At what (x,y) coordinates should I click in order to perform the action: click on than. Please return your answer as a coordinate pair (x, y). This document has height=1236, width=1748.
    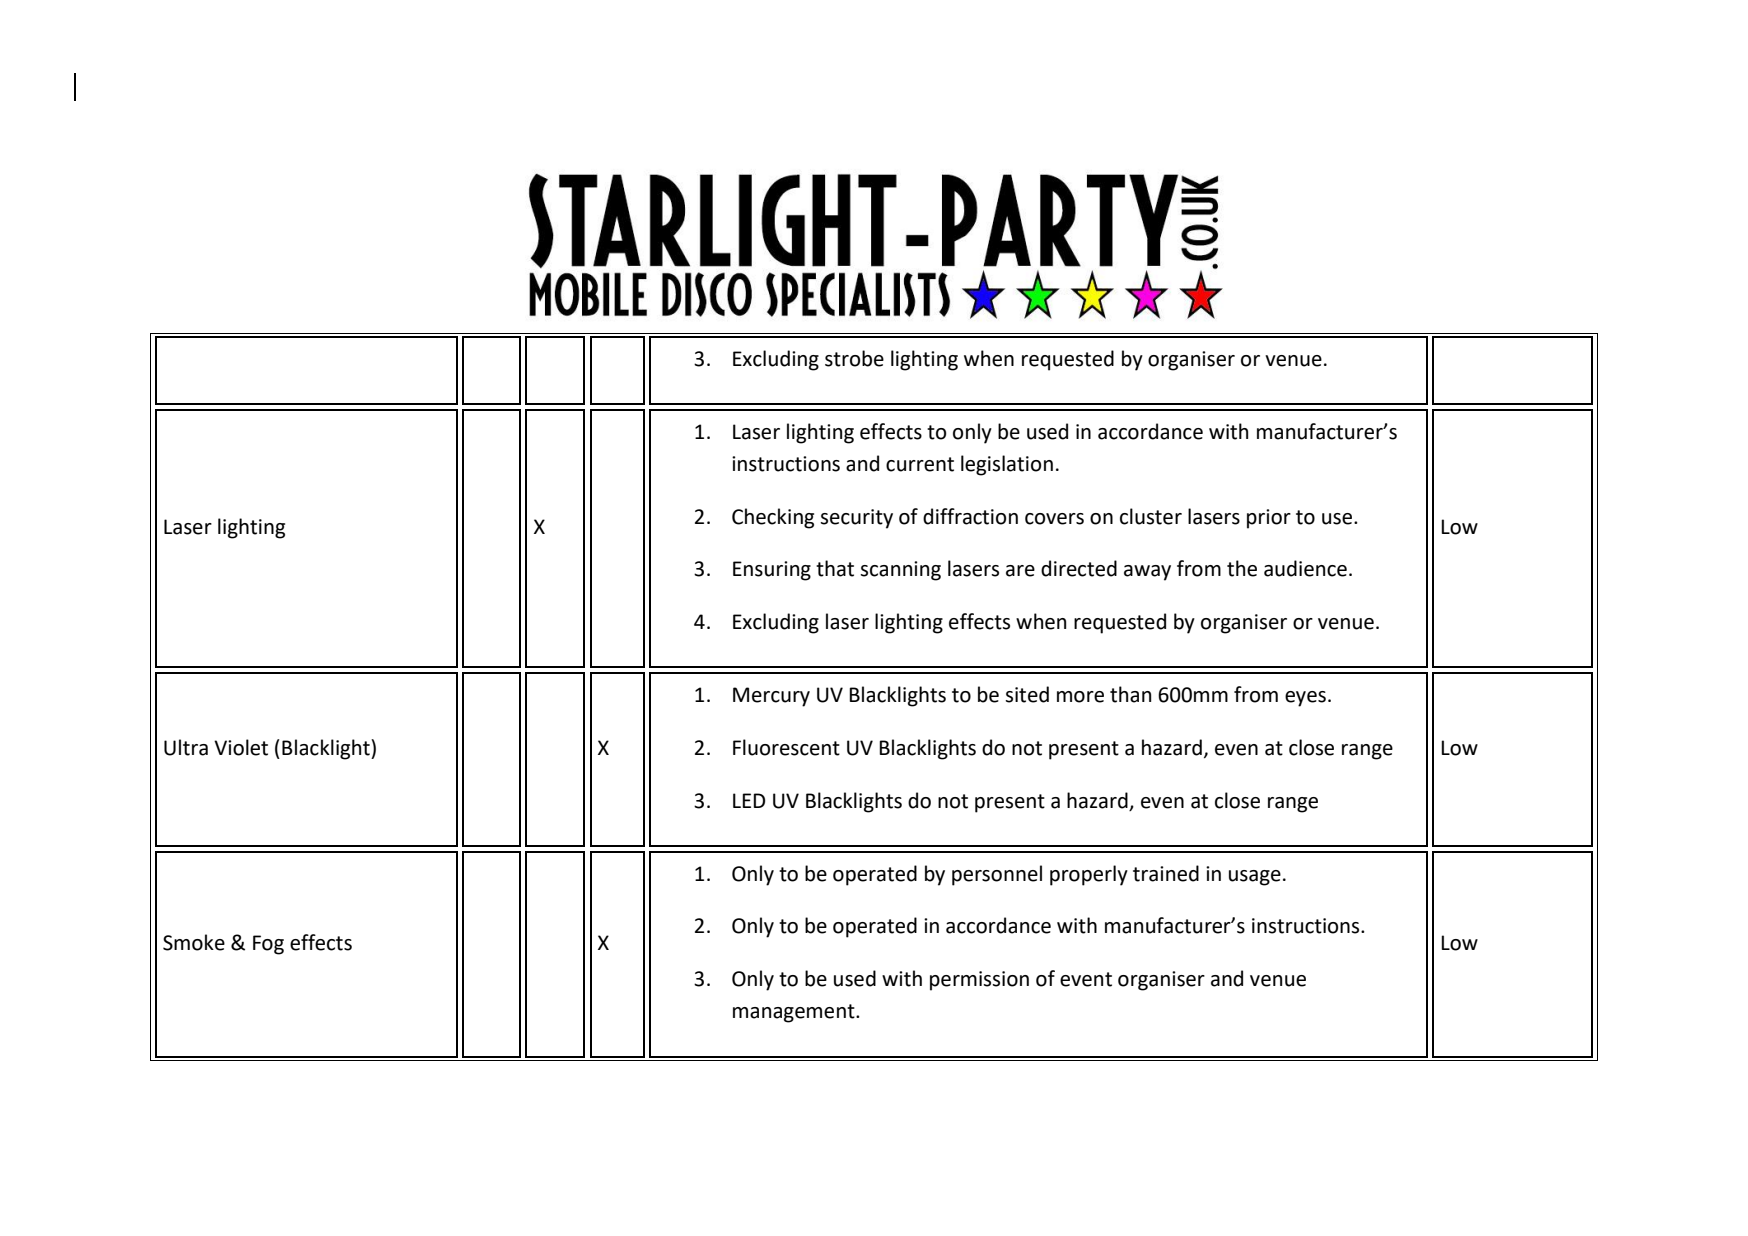
    Looking at the image, I should click on (1130, 694).
